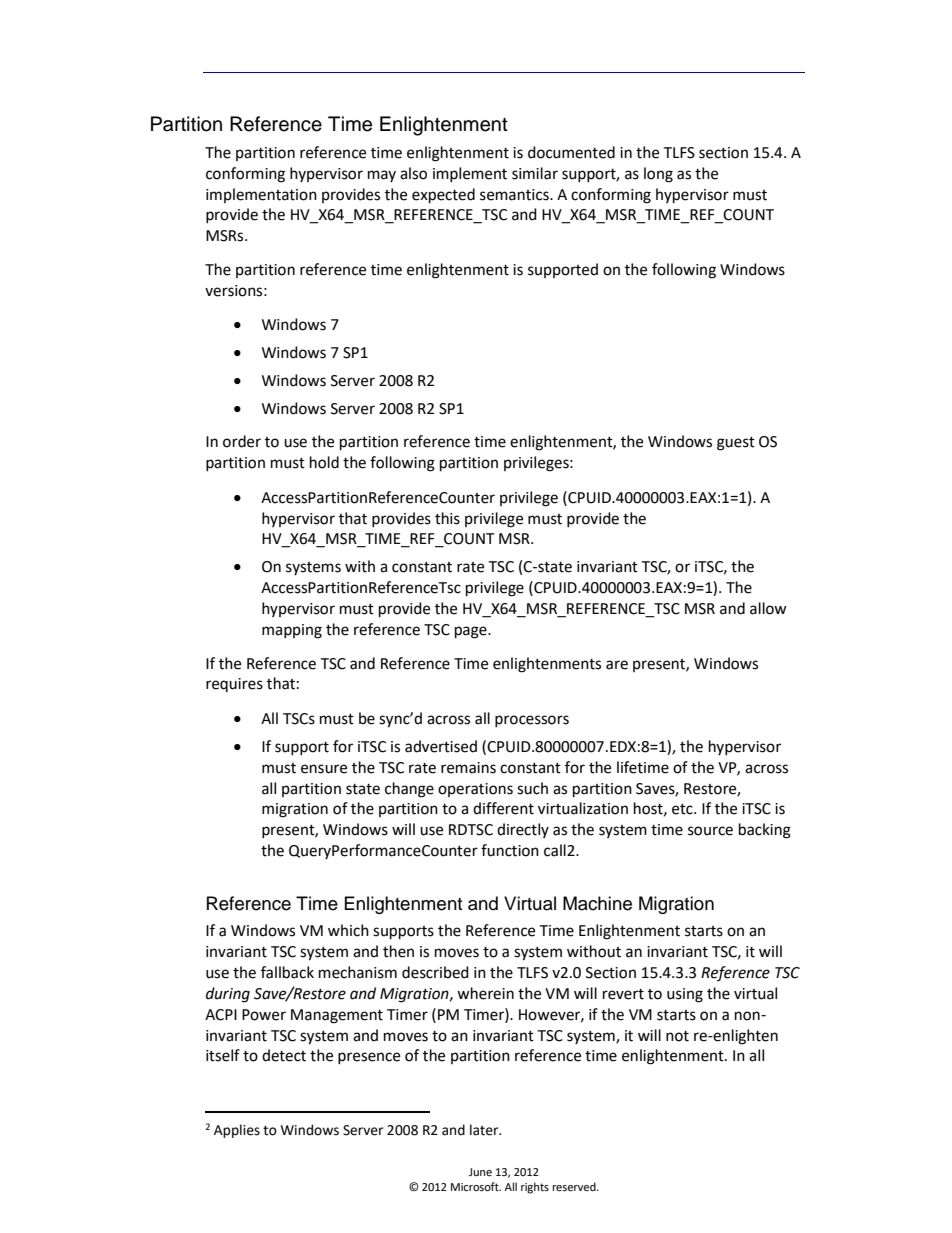 Image resolution: width=952 pixels, height=1233 pixels. Describe the element at coordinates (480, 1172) in the screenshot. I see `June` at that location.
